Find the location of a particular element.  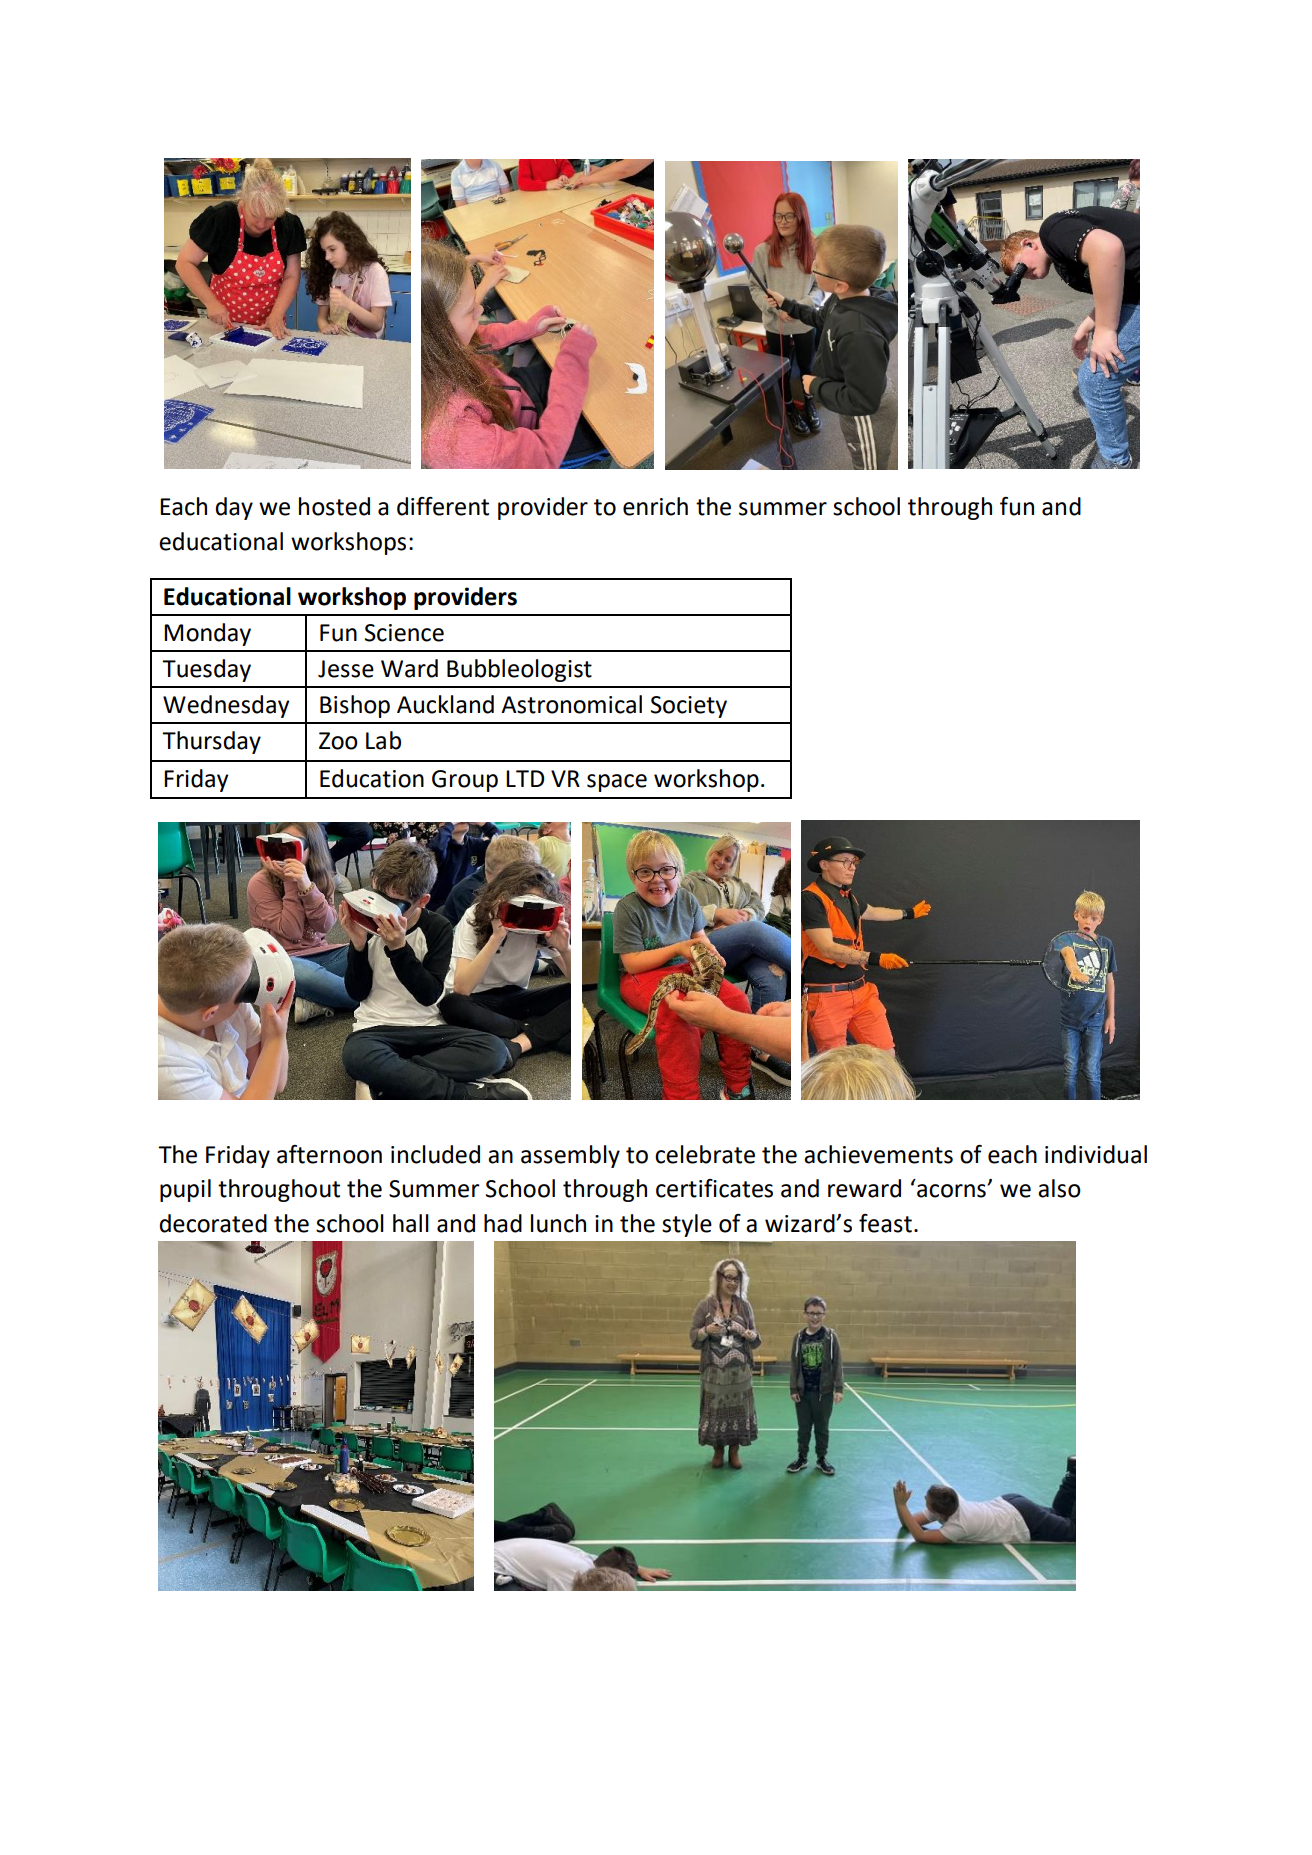

enrich is located at coordinates (655, 506).
